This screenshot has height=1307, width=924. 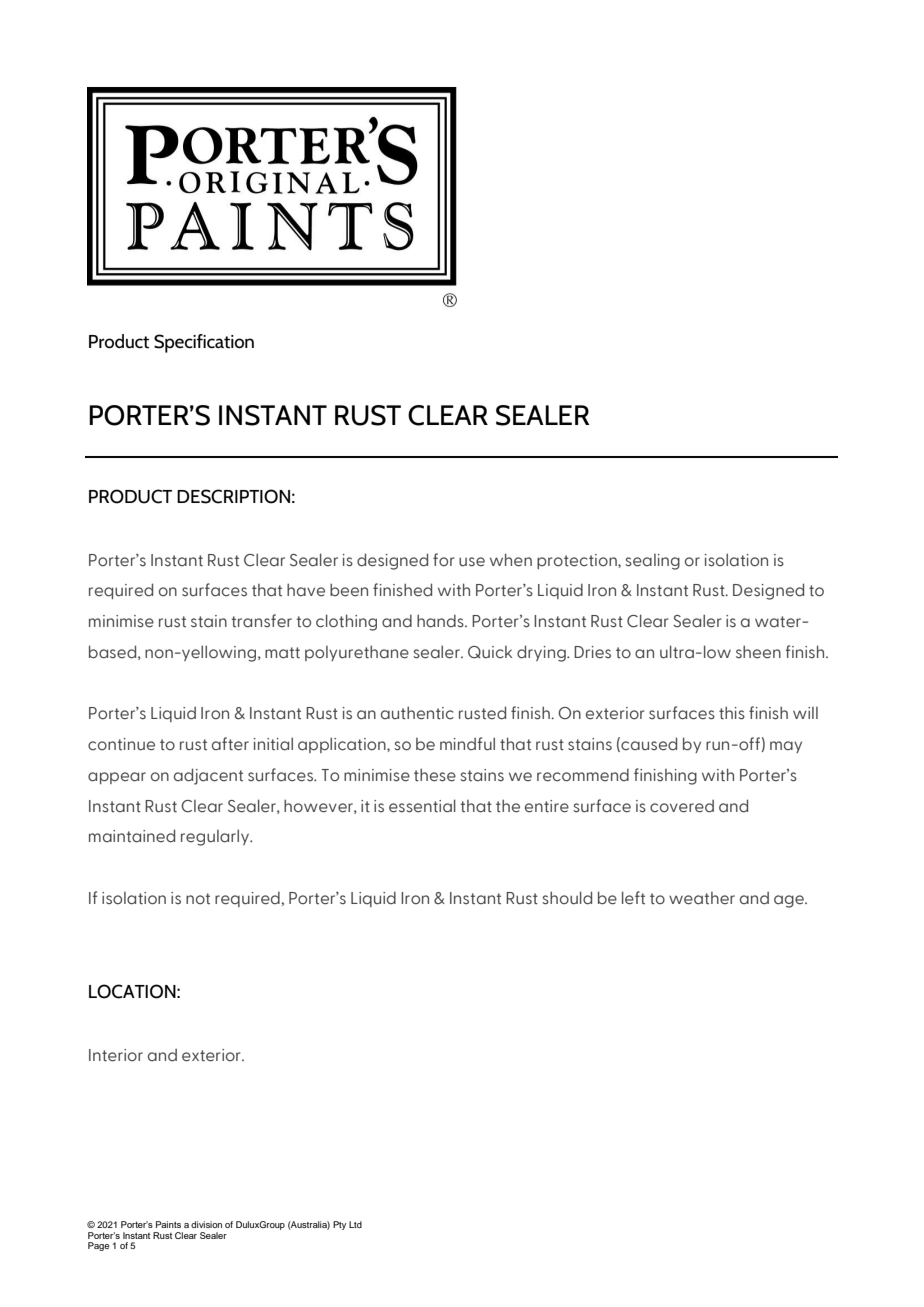 I want to click on Pty, so click(x=339, y=1225).
